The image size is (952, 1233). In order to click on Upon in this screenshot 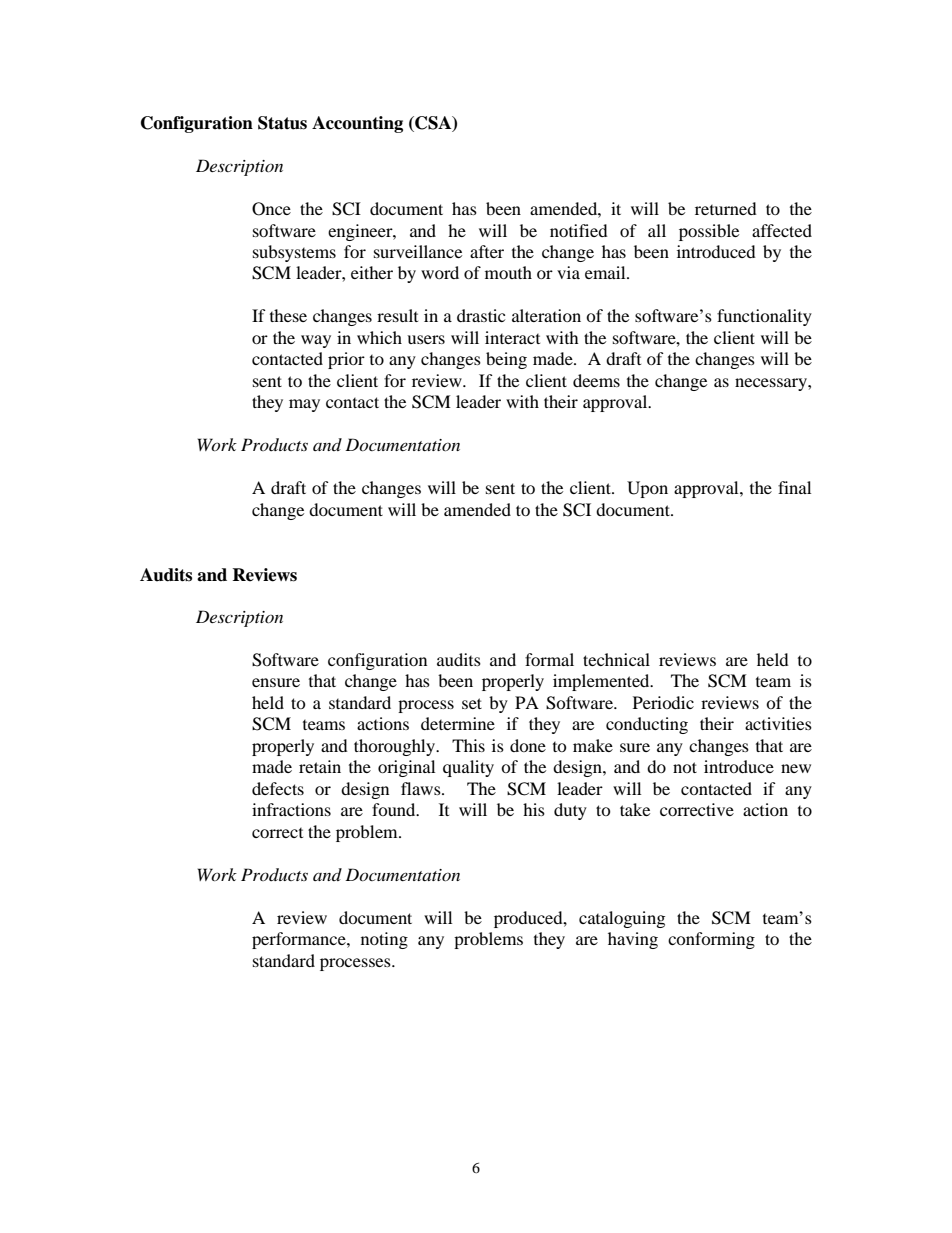, I will do `click(647, 489)`.
